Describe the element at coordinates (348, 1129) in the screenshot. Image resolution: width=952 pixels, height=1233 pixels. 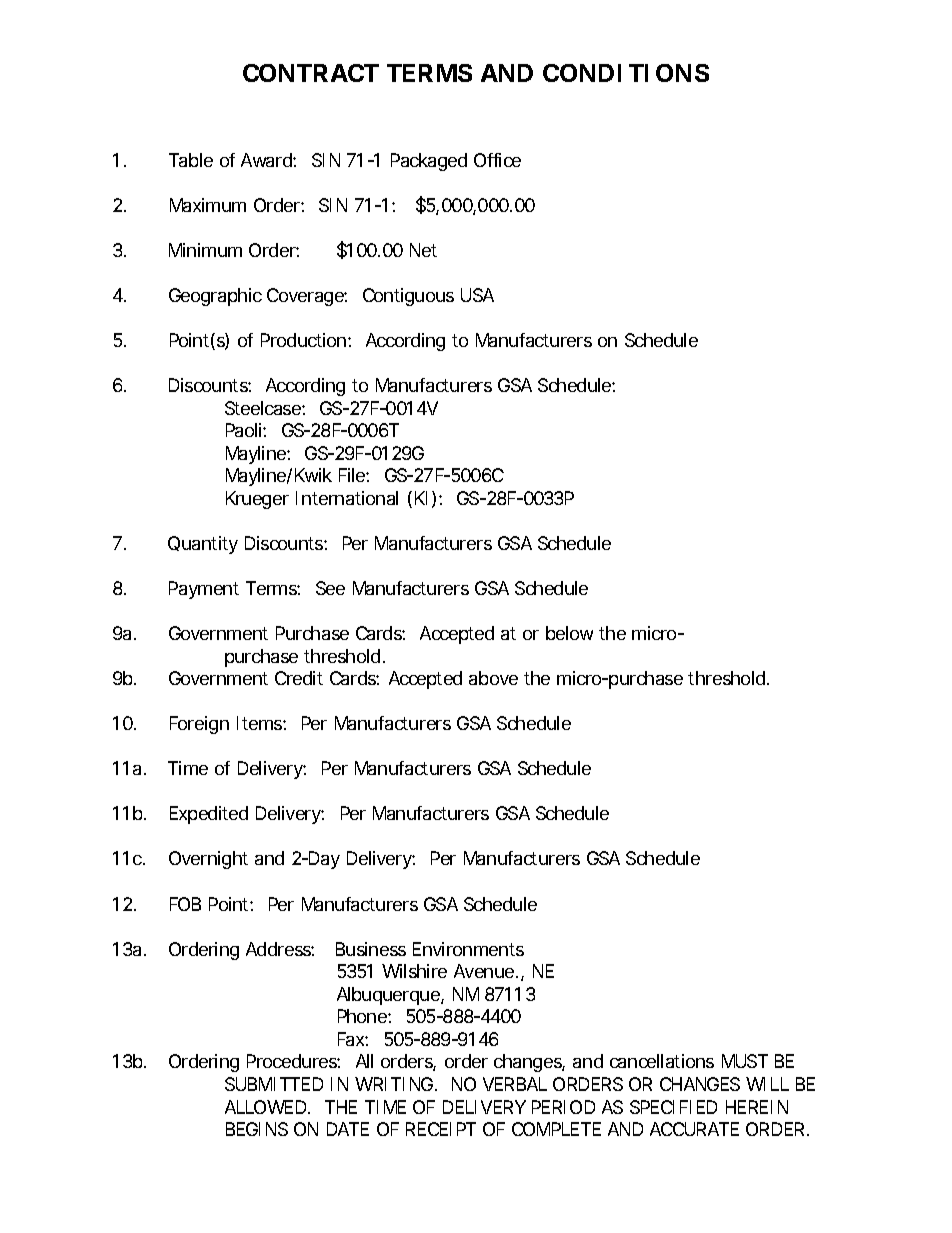
I see `DATE` at that location.
